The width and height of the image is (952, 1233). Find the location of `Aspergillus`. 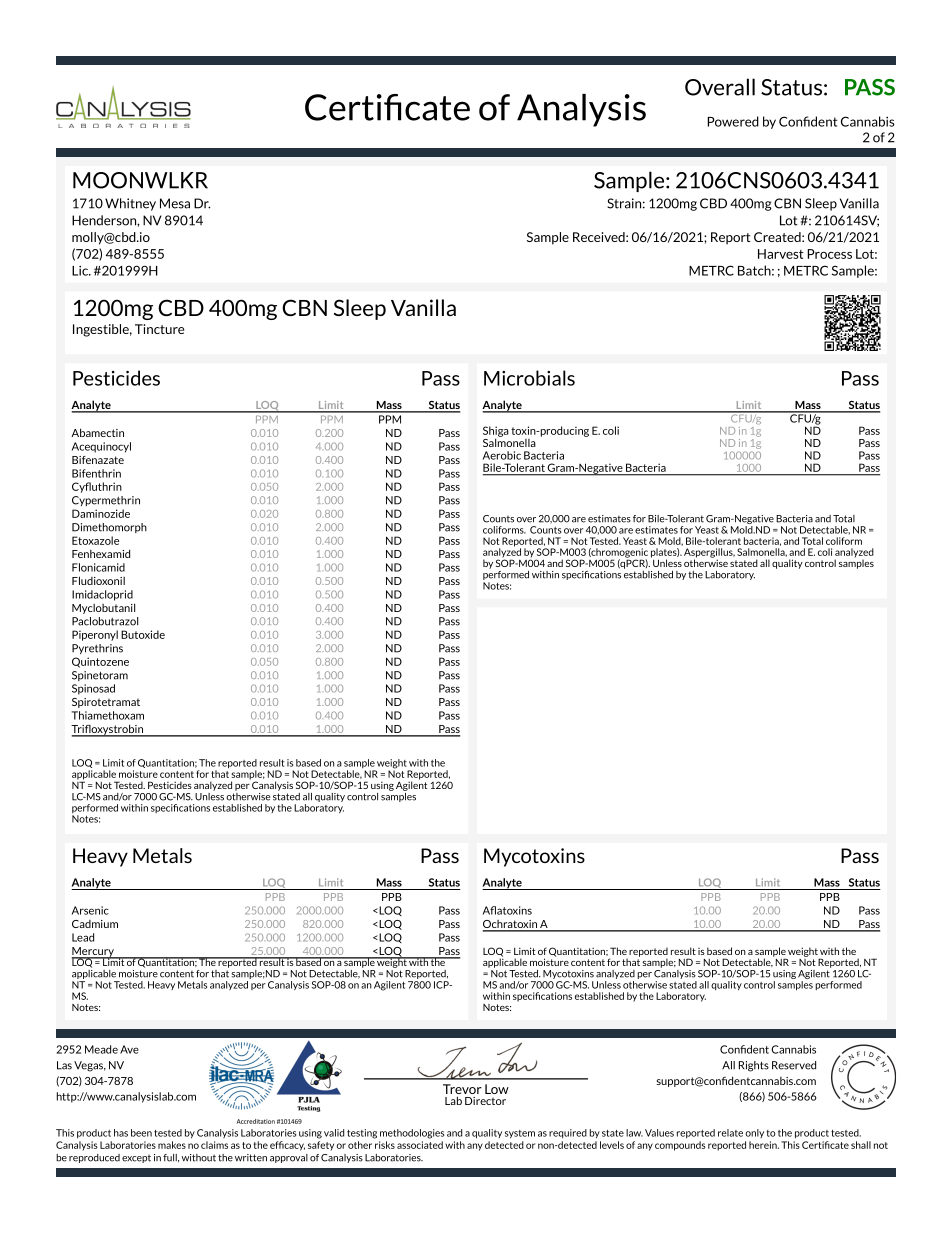

Aspergillus is located at coordinates (709, 554).
